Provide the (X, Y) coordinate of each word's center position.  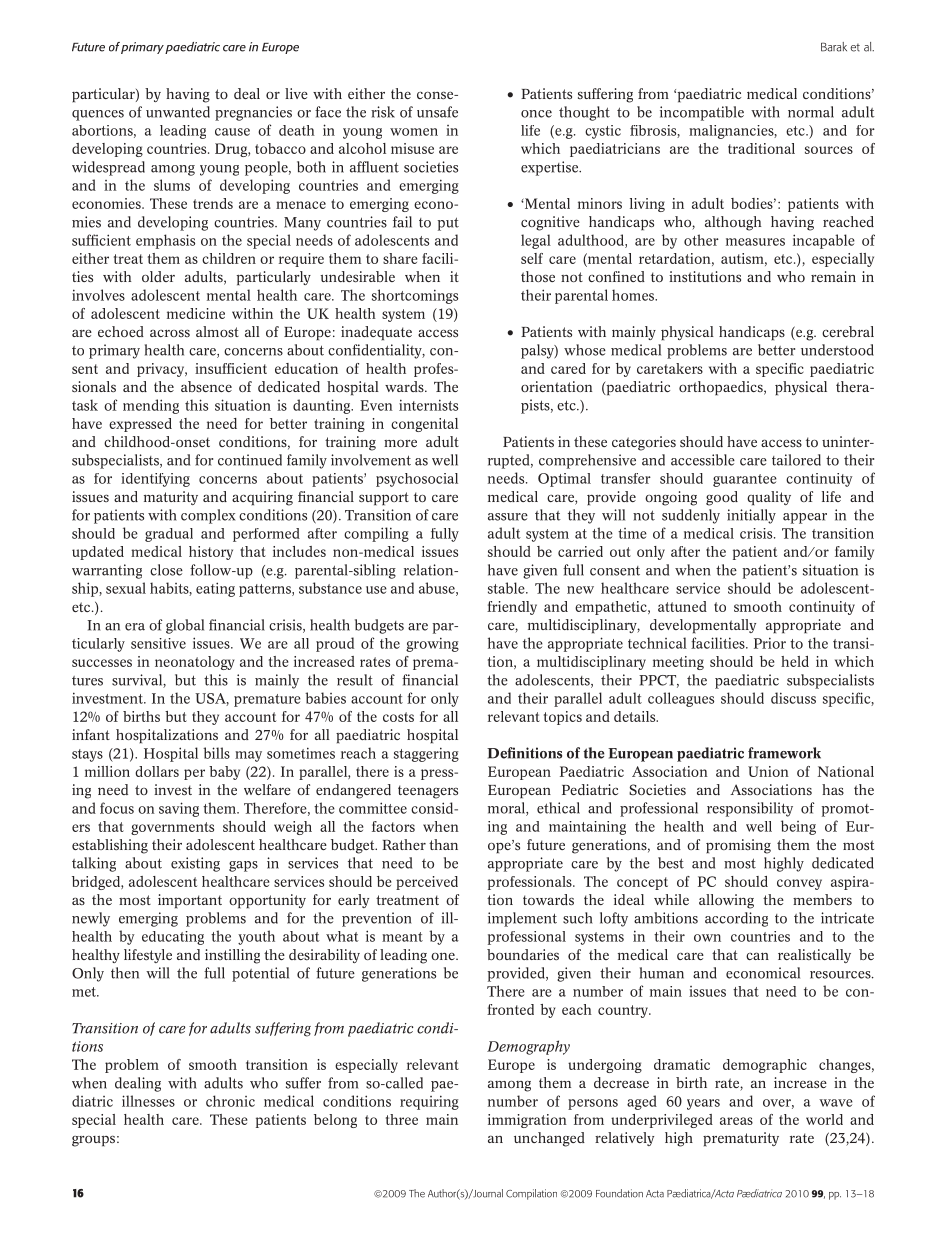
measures (755, 242)
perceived (427, 883)
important (190, 901)
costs (398, 717)
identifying (155, 480)
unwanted (178, 112)
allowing (726, 901)
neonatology (194, 663)
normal (811, 112)
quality (769, 498)
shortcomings (415, 296)
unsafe (437, 112)
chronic (230, 1101)
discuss (793, 698)
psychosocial (417, 480)
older (158, 276)
